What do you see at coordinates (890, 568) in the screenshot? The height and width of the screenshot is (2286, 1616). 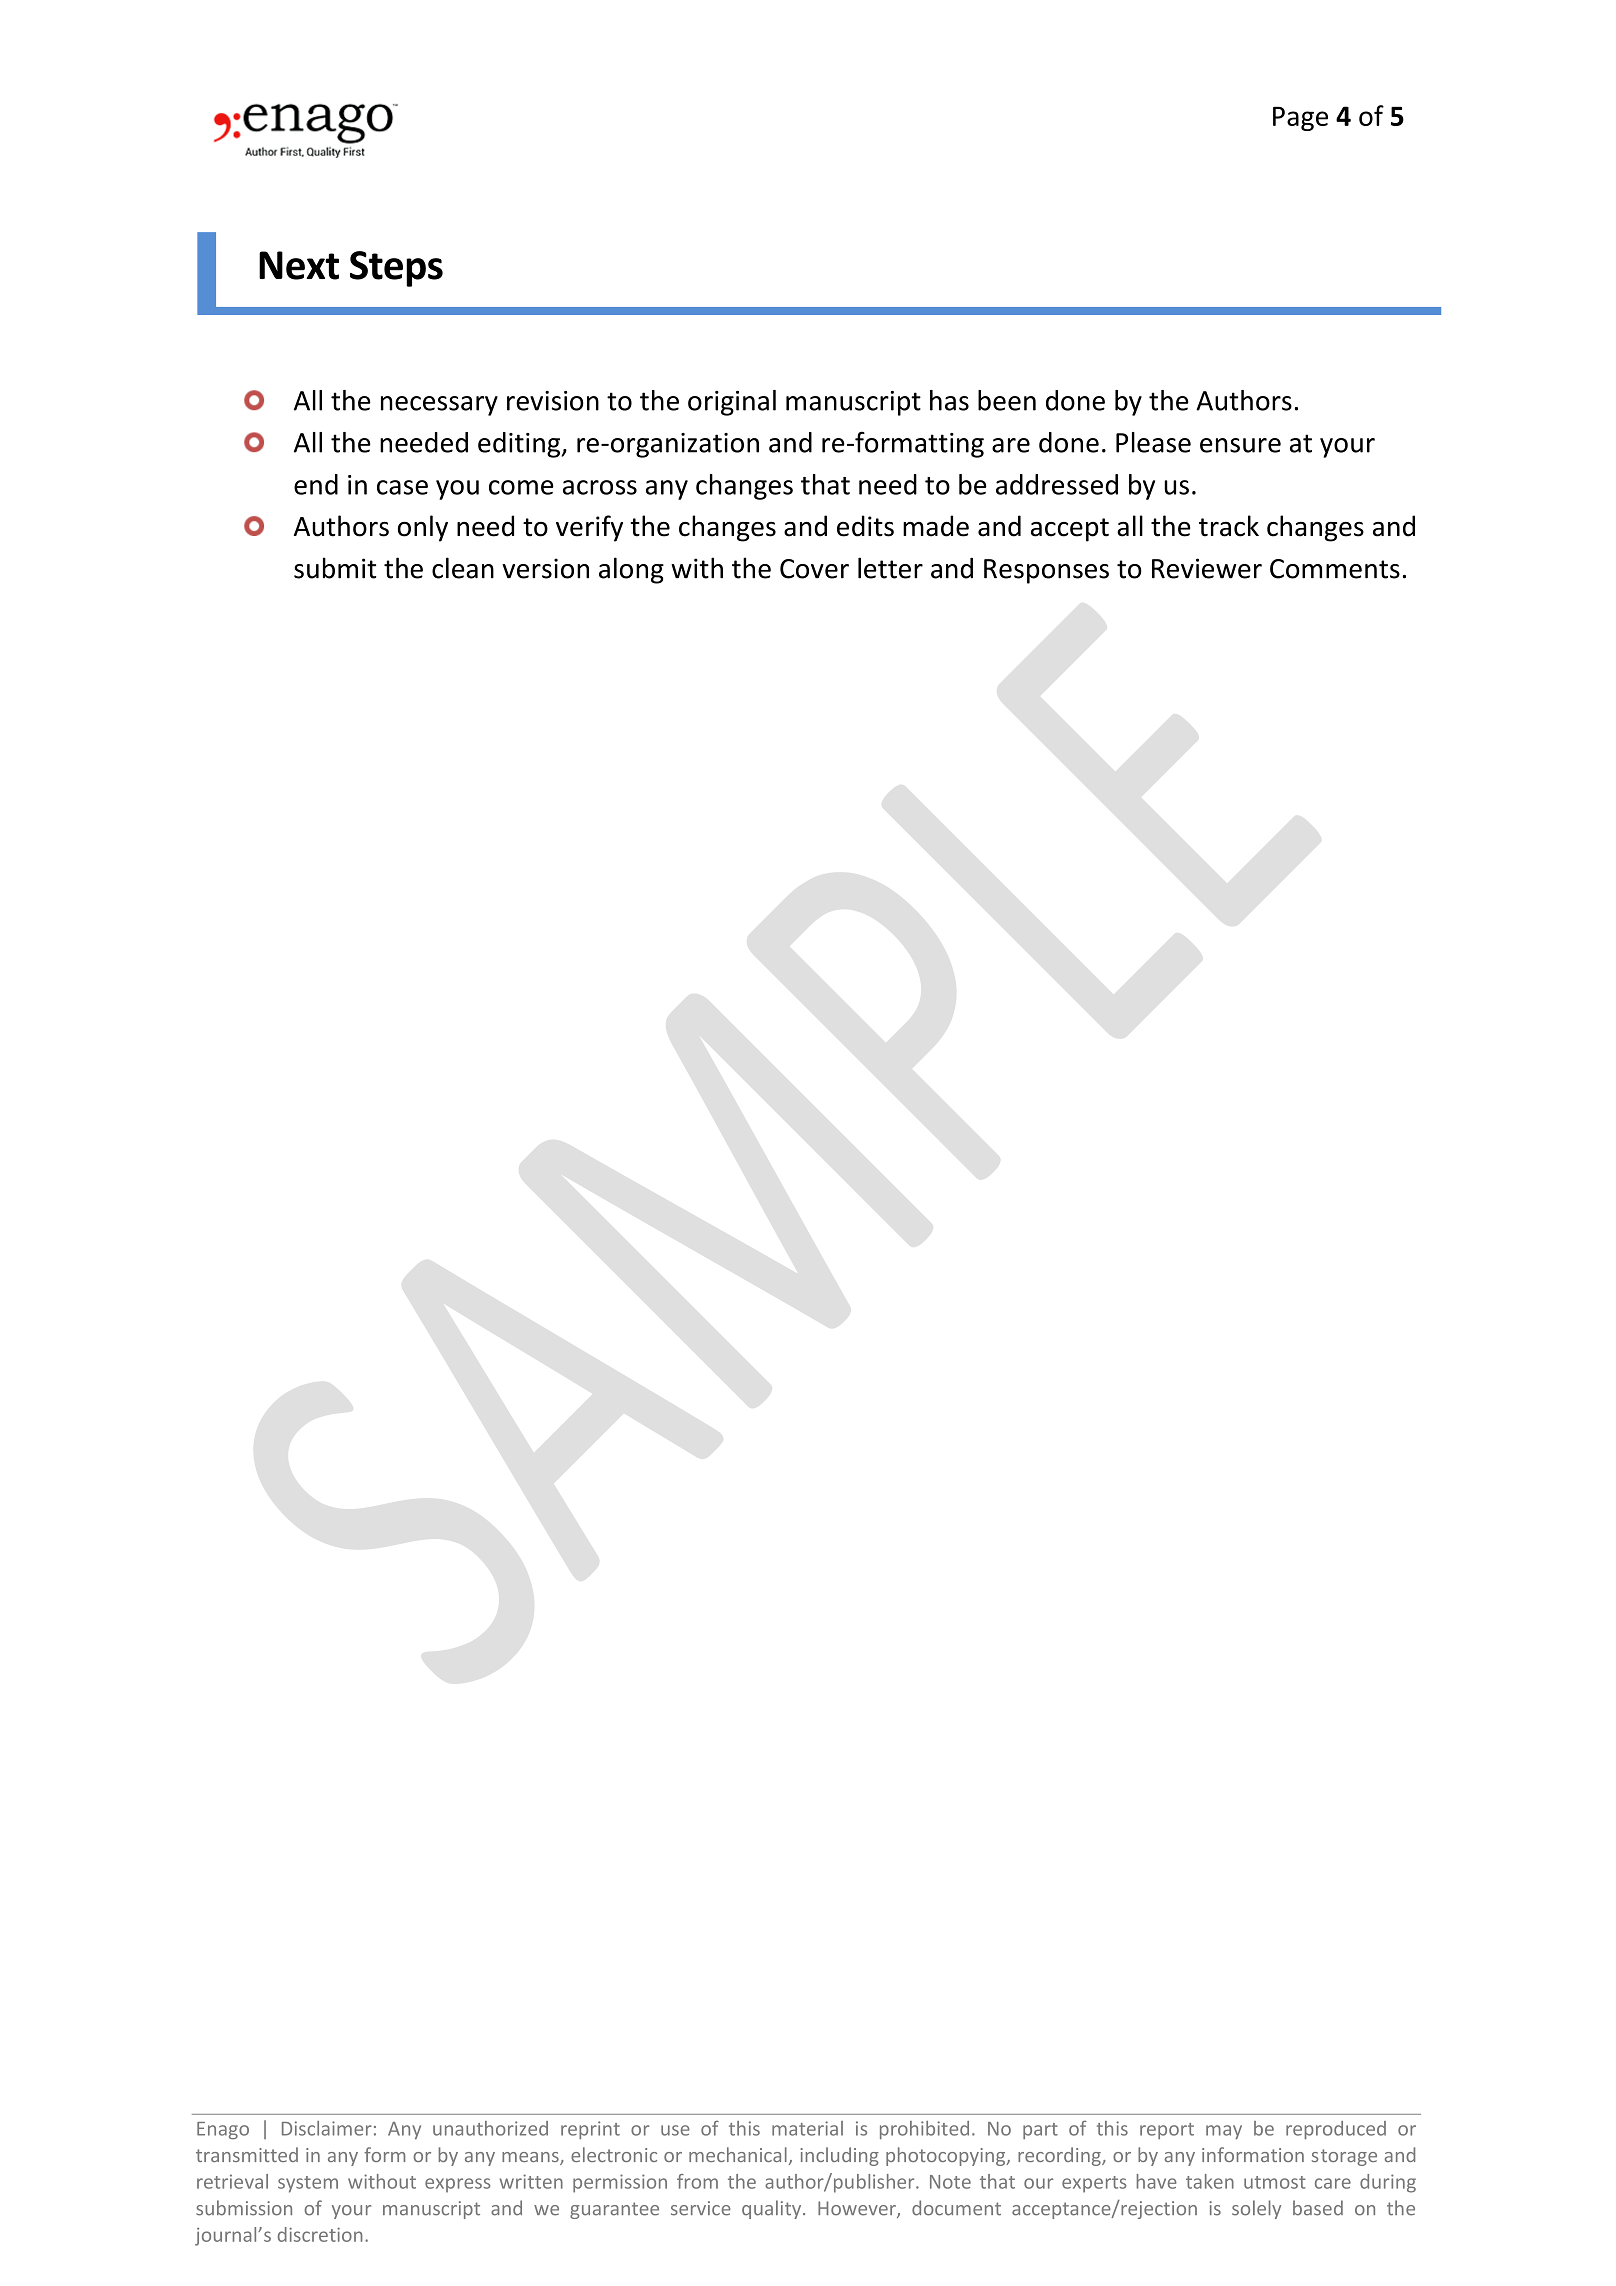 I see `letter` at bounding box center [890, 568].
